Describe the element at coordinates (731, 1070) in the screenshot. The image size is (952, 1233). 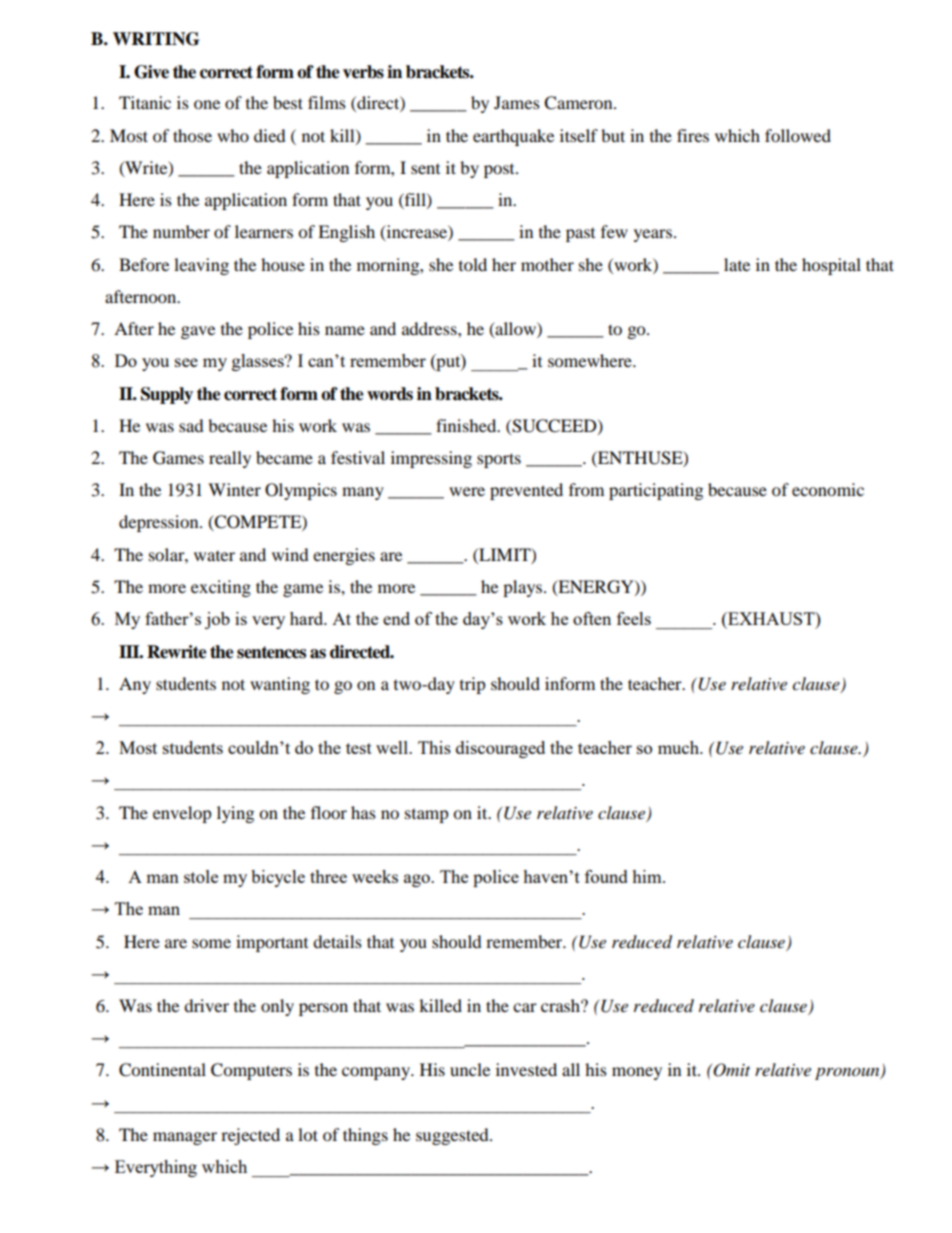
I see `Omit` at that location.
